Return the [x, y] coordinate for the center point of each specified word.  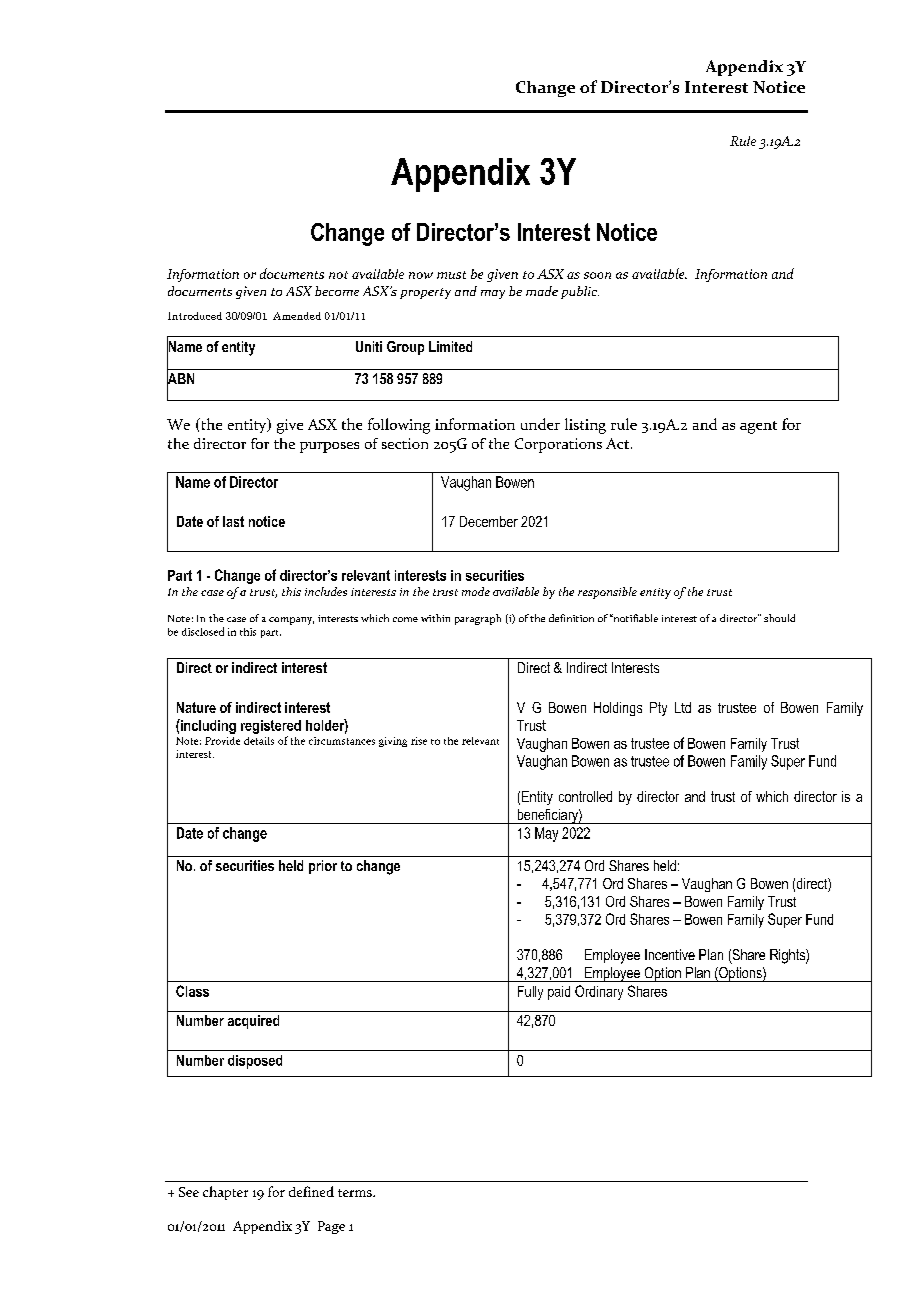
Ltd [683, 707]
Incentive [670, 954]
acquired [253, 1022]
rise [419, 741]
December [489, 521]
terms [356, 1193]
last [233, 521]
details [259, 741]
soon [597, 275]
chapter [225, 1193]
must [451, 275]
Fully [530, 993]
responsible [607, 593]
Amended [297, 316]
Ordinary [599, 992]
